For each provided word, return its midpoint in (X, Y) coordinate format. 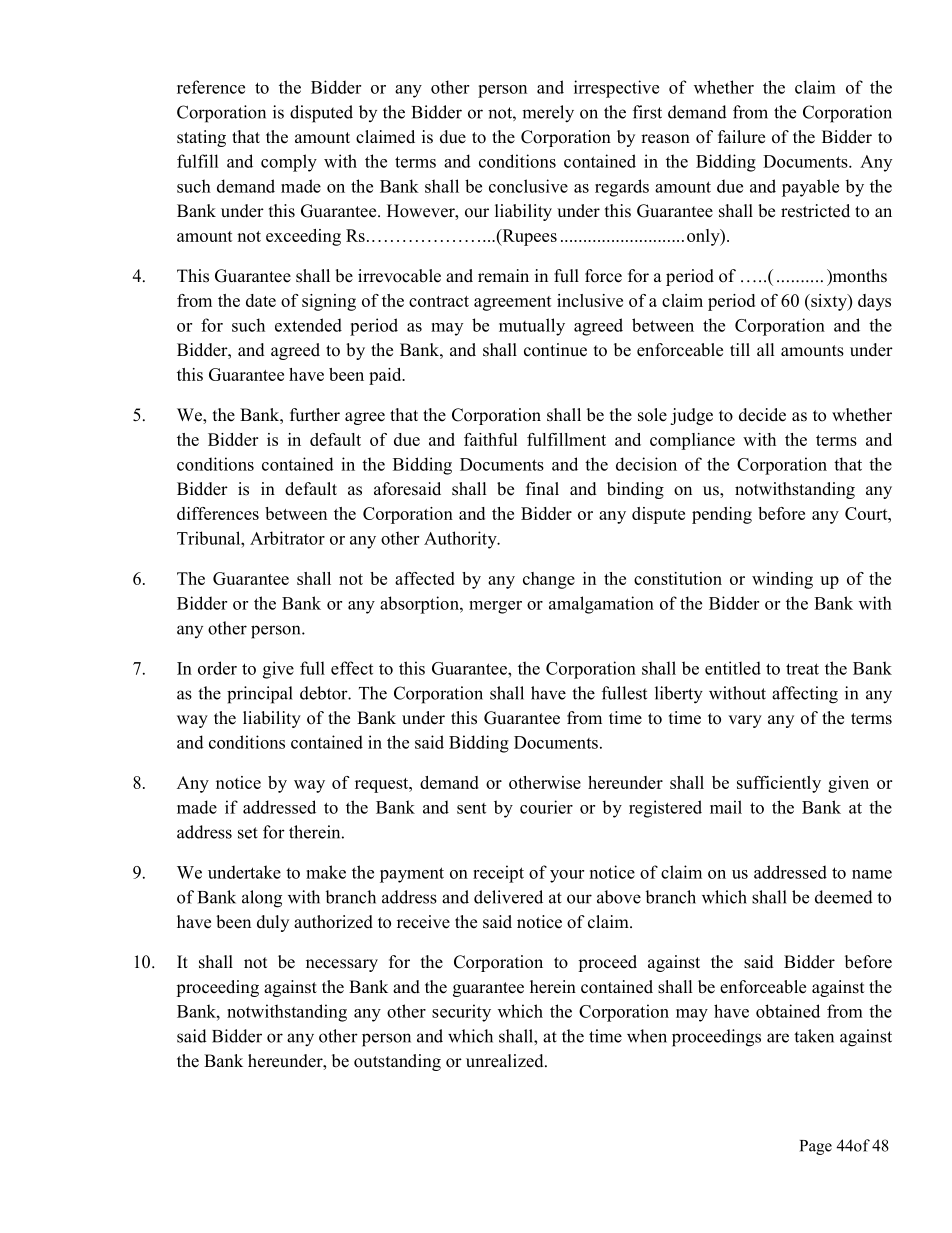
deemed (844, 897)
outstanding (397, 1062)
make (326, 872)
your (567, 876)
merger (495, 607)
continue (555, 350)
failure (741, 137)
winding (782, 580)
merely (548, 114)
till (740, 349)
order (217, 668)
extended (308, 325)
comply (289, 163)
